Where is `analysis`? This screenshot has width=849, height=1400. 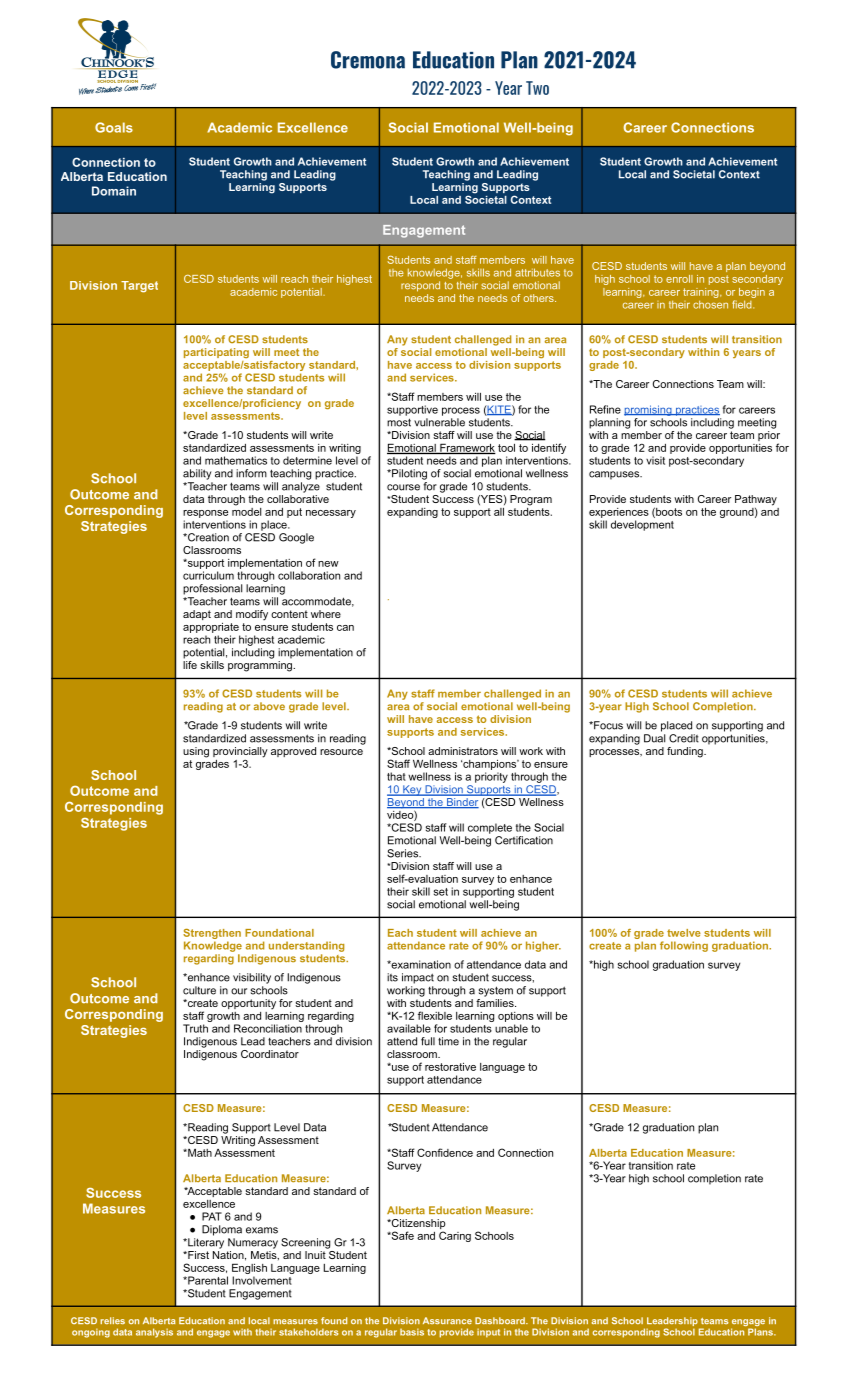
analysis is located at coordinates (154, 1333).
